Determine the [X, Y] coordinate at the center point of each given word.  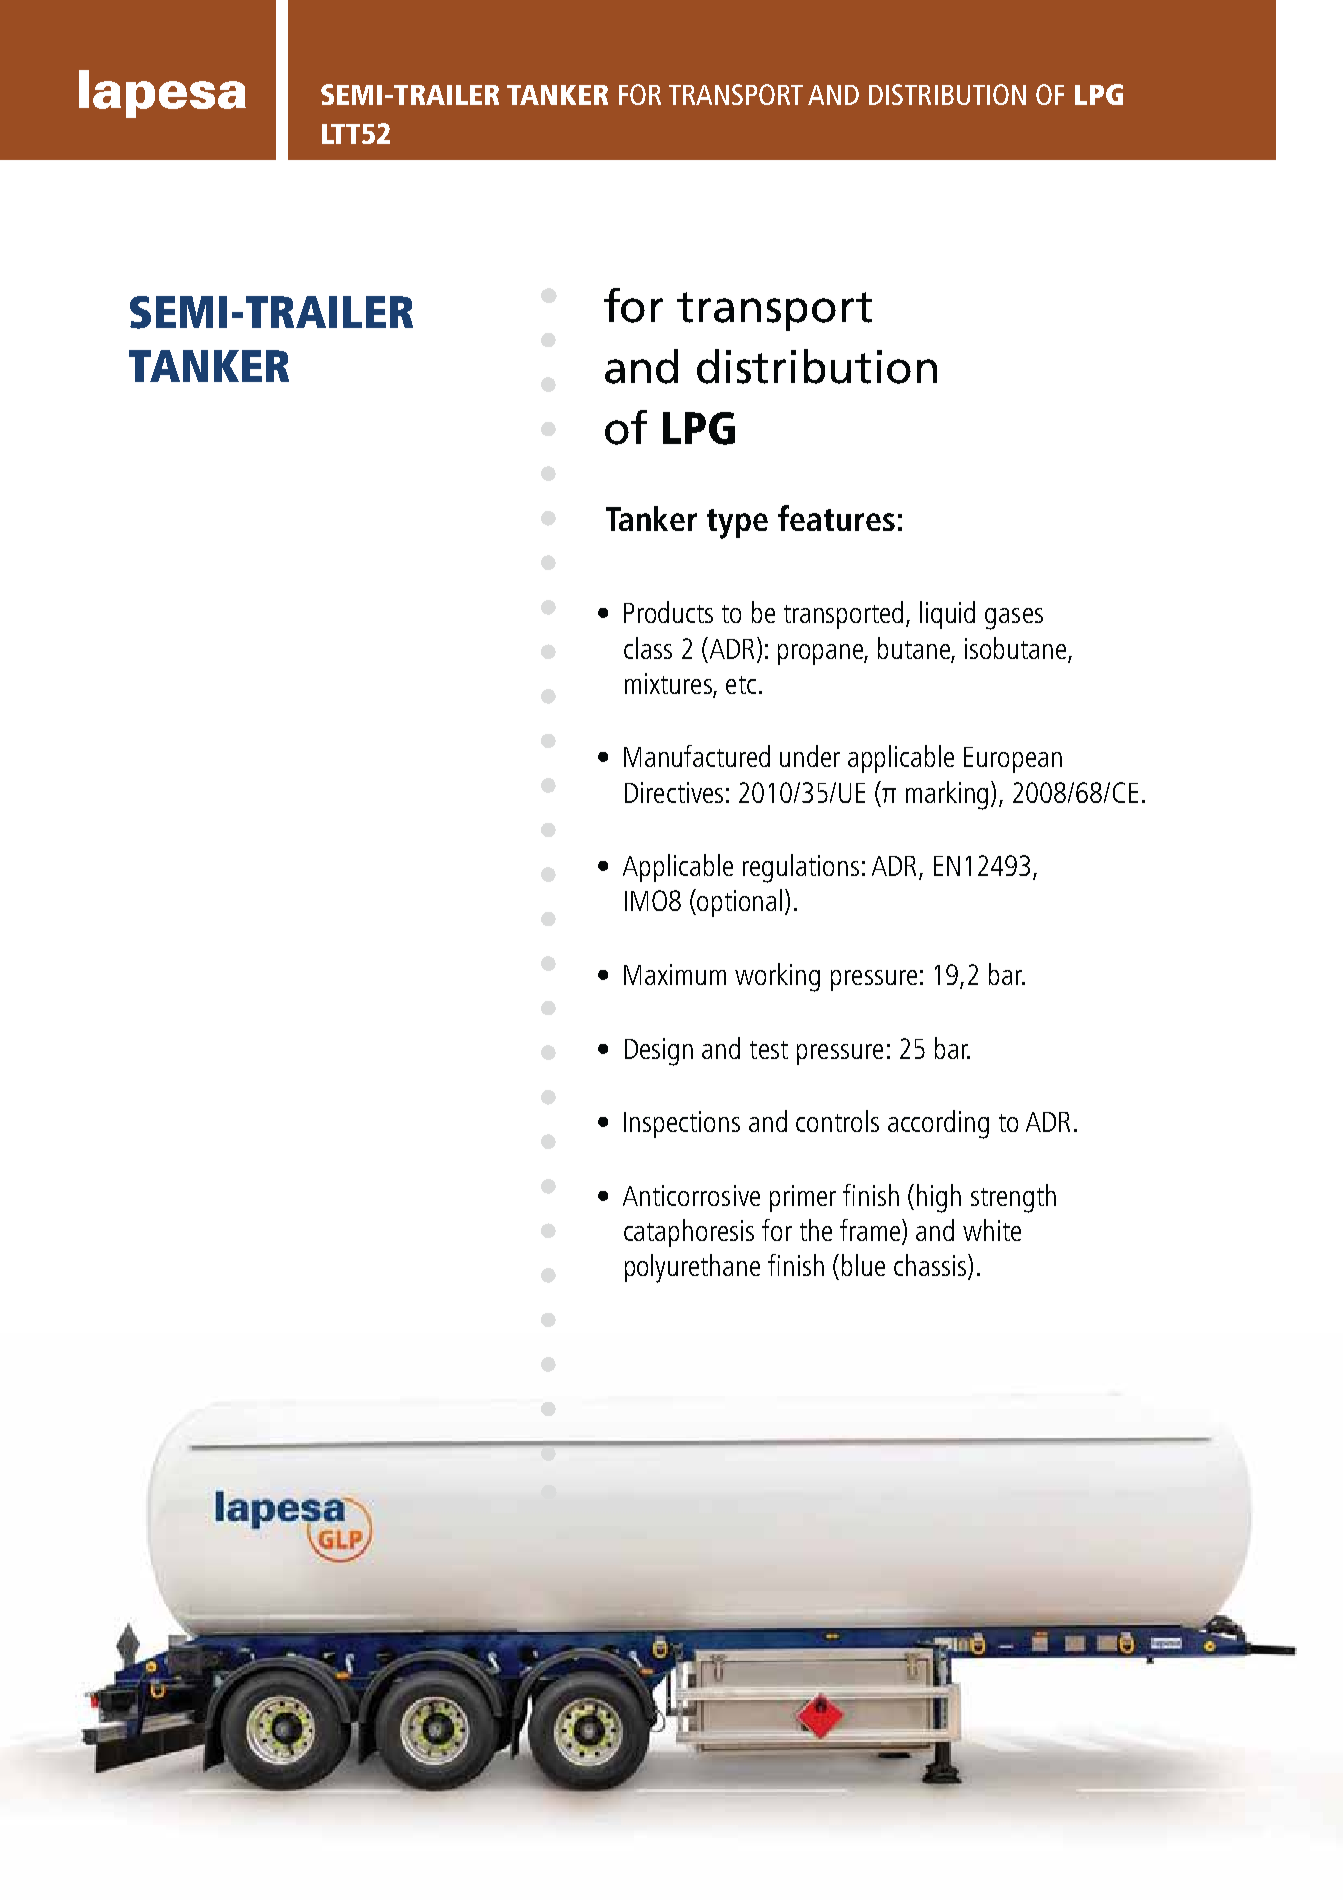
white [992, 1230]
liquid [947, 615]
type [737, 524]
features [836, 518]
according [938, 1124]
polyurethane [692, 1268]
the [816, 1230]
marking [947, 795]
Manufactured [697, 756]
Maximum [675, 974]
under [810, 756]
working [777, 977]
